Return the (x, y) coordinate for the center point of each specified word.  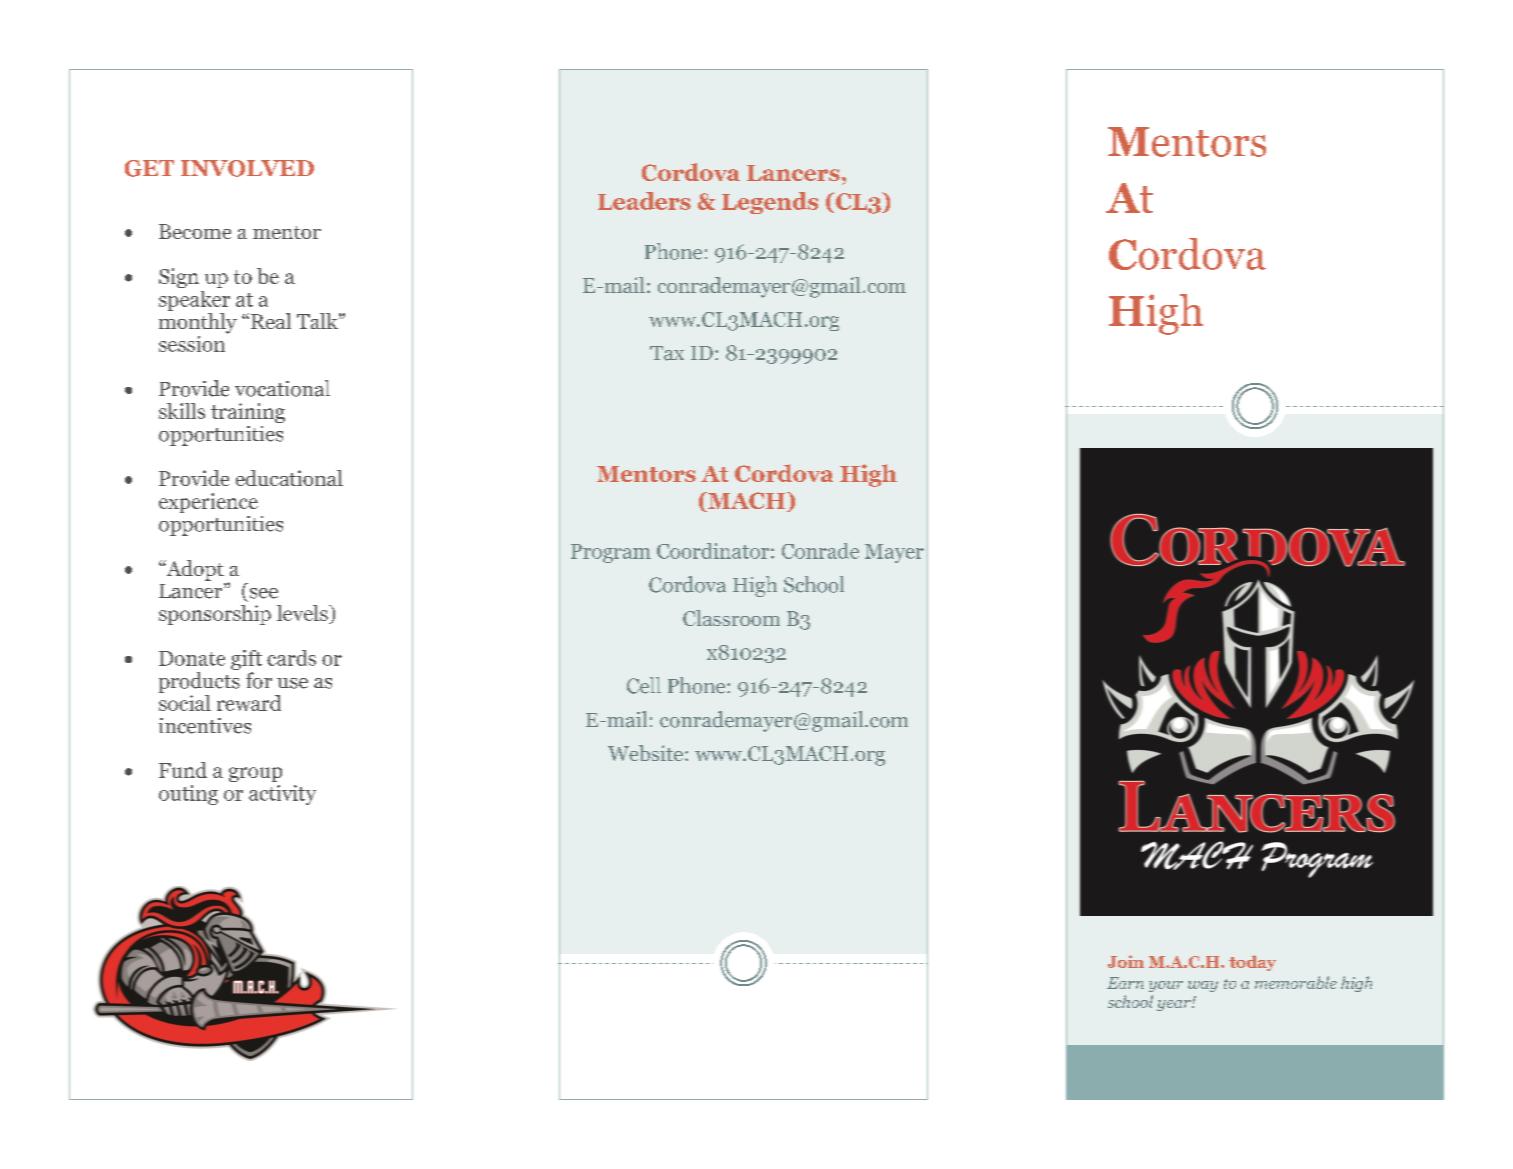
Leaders (644, 201)
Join (1126, 961)
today (1252, 963)
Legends (770, 203)
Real (271, 321)
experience (208, 503)
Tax (667, 353)
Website (647, 753)
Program (611, 553)
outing (188, 795)
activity (282, 795)
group (255, 774)
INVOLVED (247, 168)
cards (291, 658)
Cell (644, 685)
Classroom (731, 618)
